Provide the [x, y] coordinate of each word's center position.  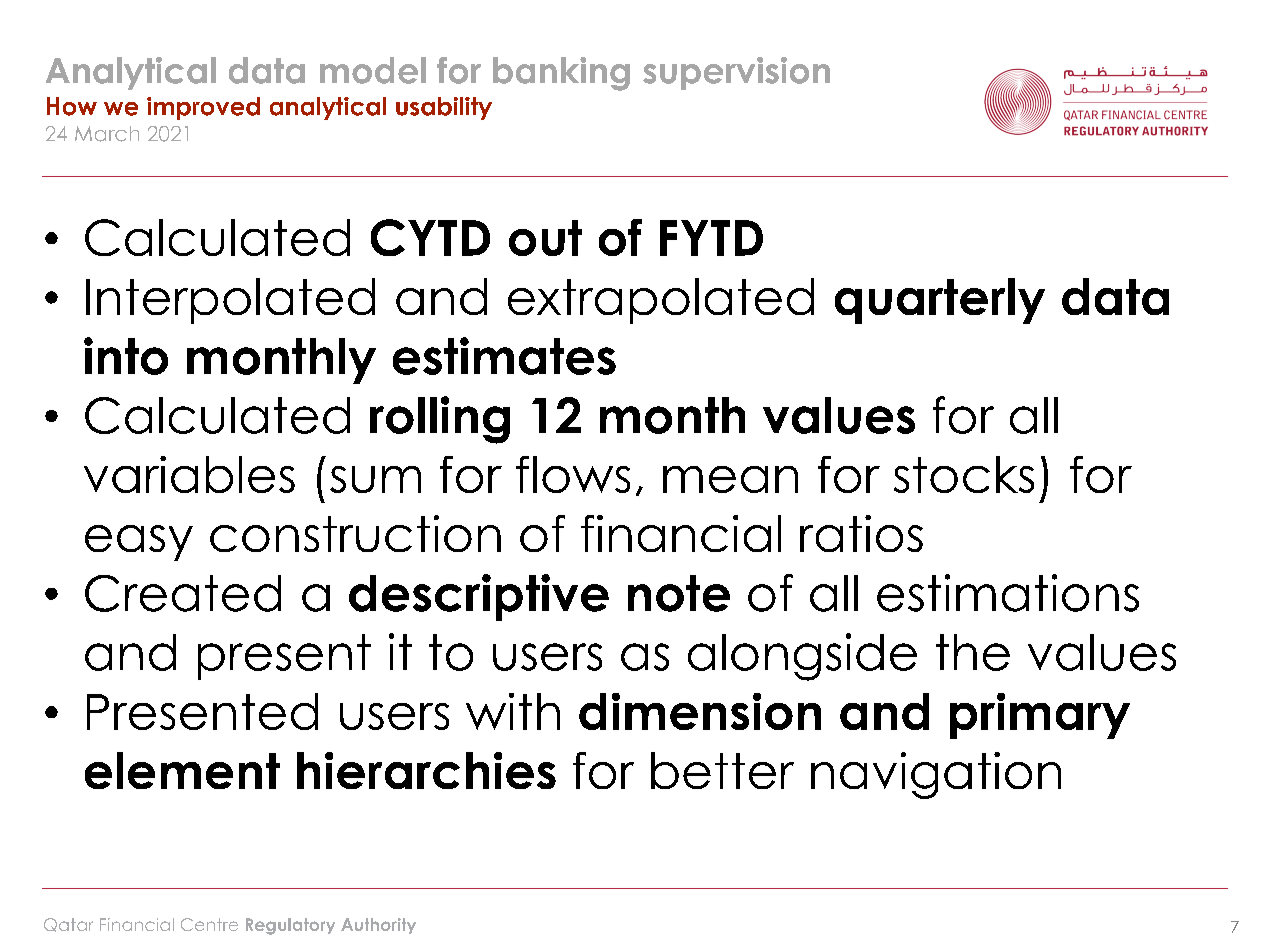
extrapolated [661, 301]
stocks [964, 474]
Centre [209, 924]
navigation [936, 775]
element [182, 770]
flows [573, 474]
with [513, 711]
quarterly [940, 301]
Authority [378, 926]
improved [203, 108]
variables [189, 474]
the [973, 652]
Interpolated [230, 301]
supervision [736, 73]
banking [561, 74]
